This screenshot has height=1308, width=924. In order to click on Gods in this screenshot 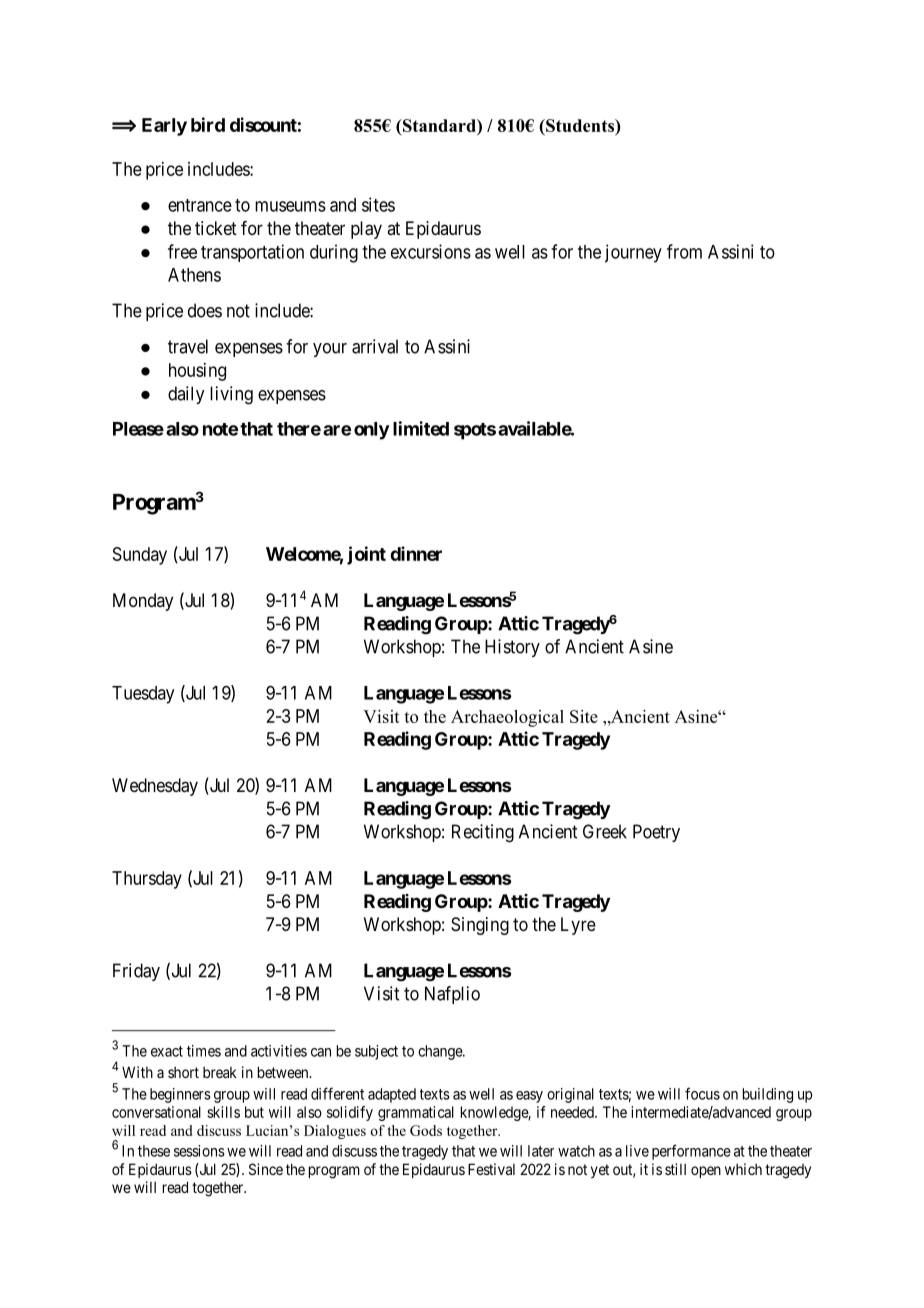, I will do `click(426, 1130)`.
